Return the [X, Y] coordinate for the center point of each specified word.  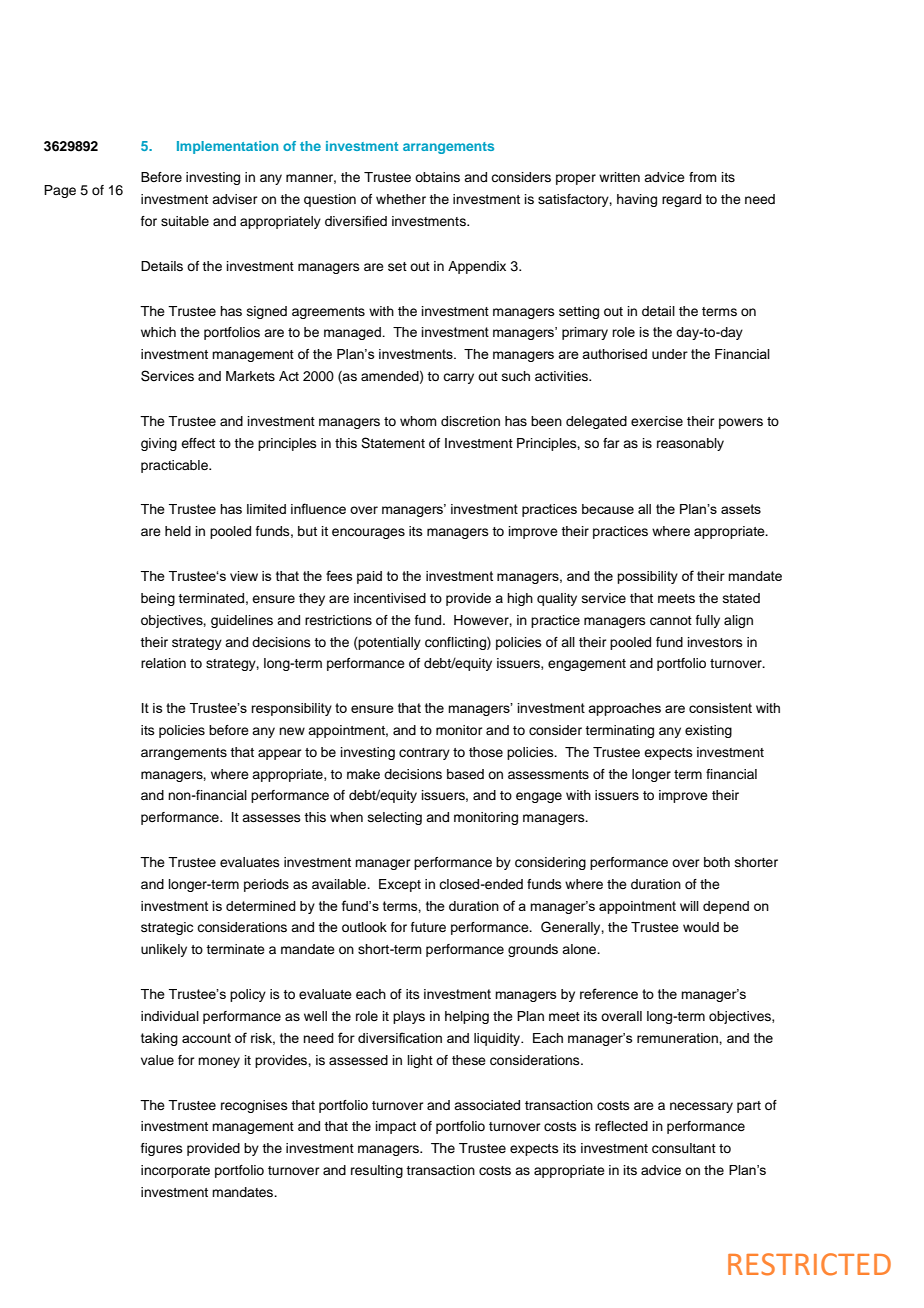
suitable [185, 221]
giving [159, 444]
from [703, 177]
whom [418, 421]
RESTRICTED [809, 1264]
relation [163, 663]
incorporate [175, 1171]
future [428, 927]
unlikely [164, 950]
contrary [424, 754]
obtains [437, 177]
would [701, 927]
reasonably [690, 444]
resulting [377, 1171]
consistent [720, 708]
